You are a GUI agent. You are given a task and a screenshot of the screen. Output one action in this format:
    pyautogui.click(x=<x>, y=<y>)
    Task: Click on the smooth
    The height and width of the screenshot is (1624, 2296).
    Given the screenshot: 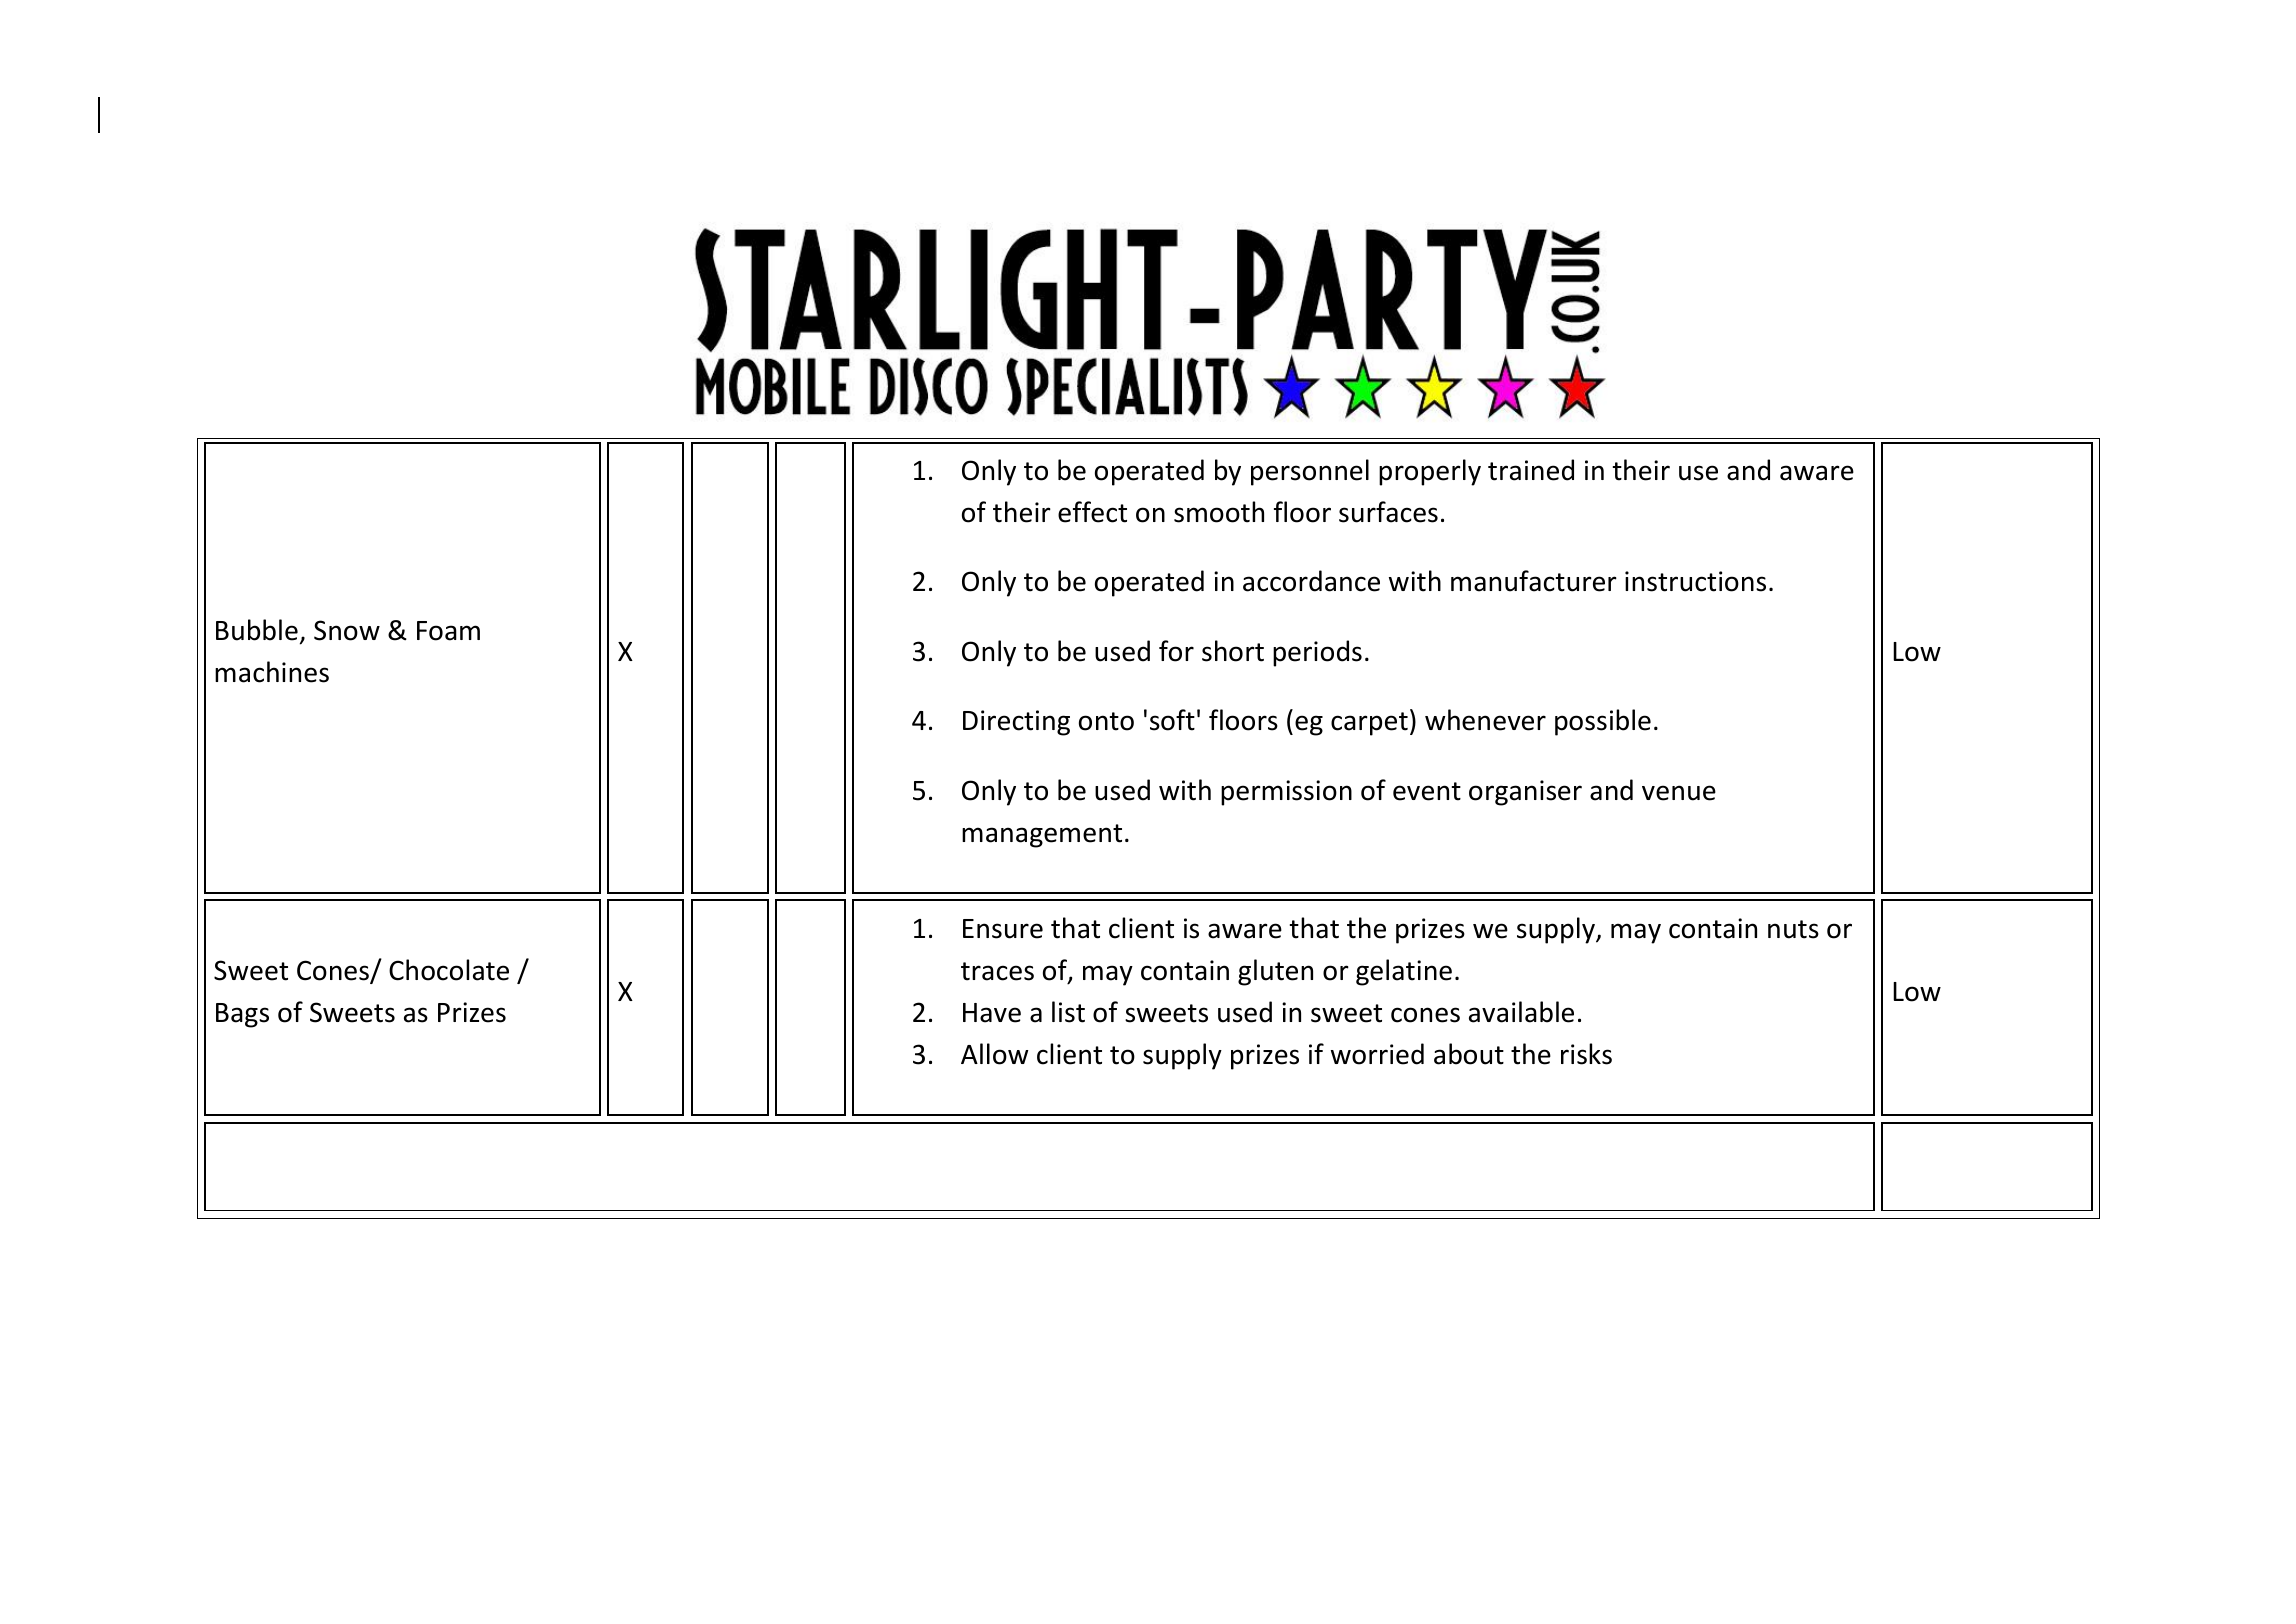 What is the action you would take?
    pyautogui.click(x=1219, y=512)
